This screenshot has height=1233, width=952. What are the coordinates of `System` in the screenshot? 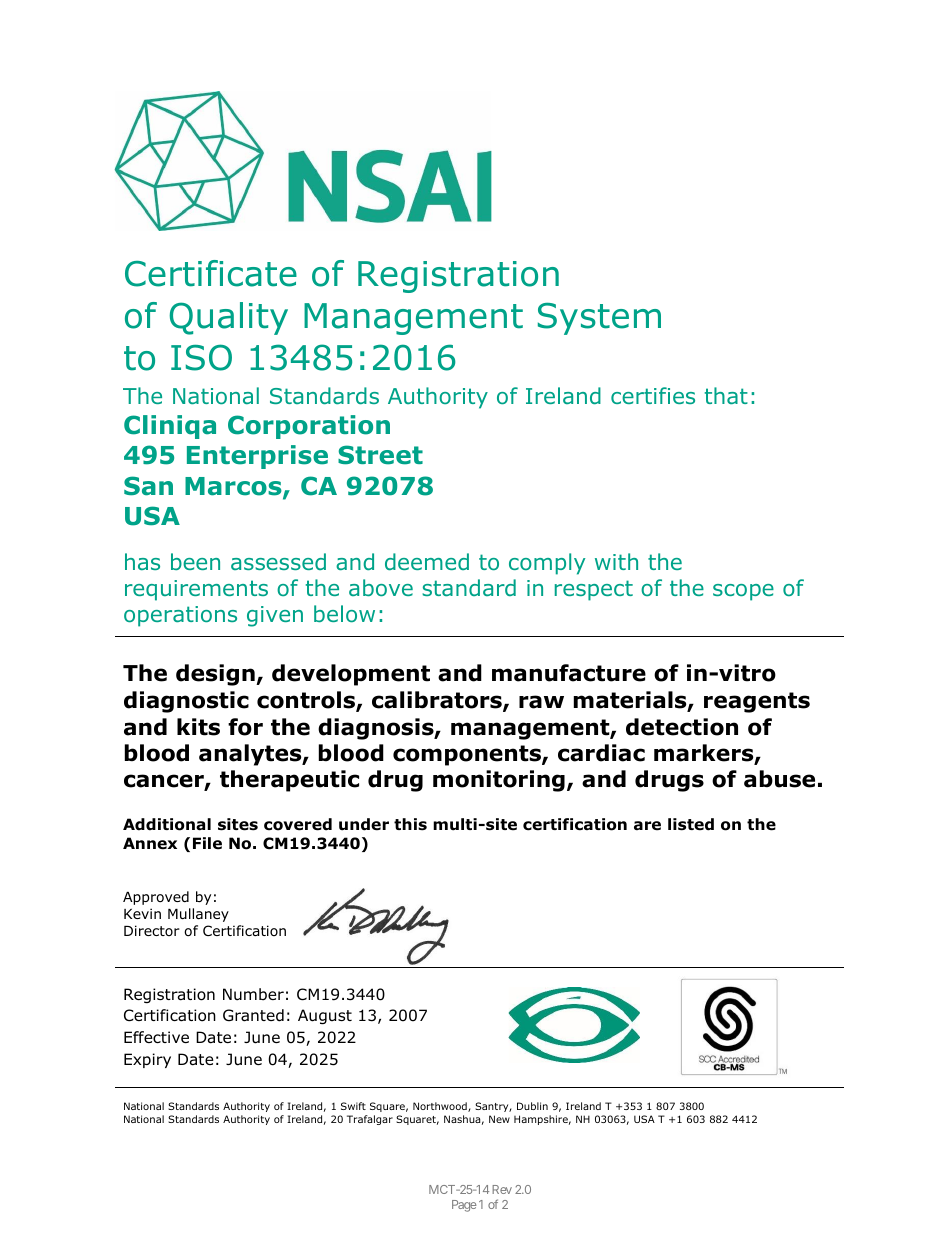 It's located at (599, 319).
